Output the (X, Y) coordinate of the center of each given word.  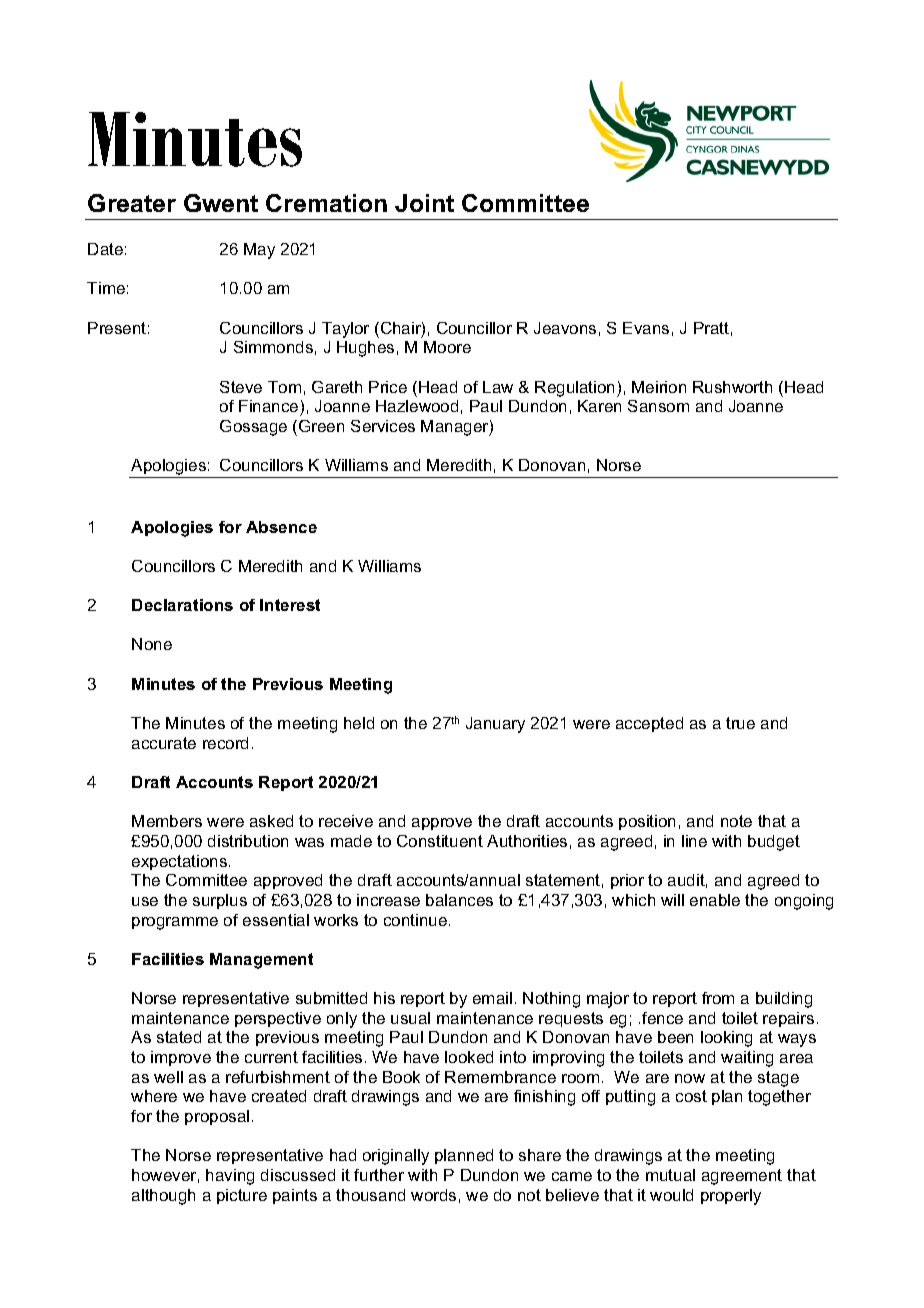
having (230, 1177)
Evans (646, 328)
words (433, 1195)
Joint (424, 203)
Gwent (221, 203)
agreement (742, 1177)
